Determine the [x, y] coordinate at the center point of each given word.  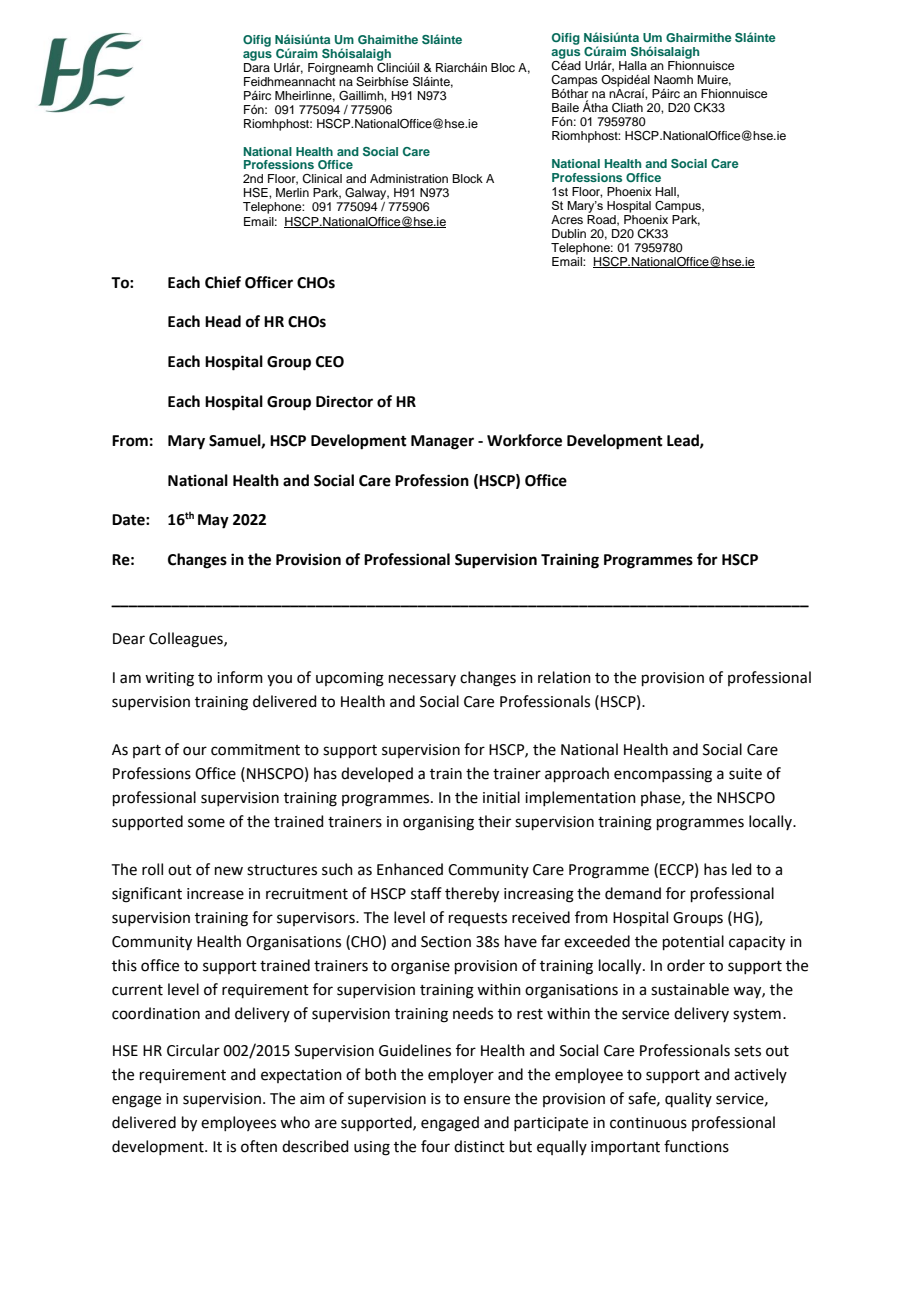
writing [169, 679]
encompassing [663, 775]
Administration [409, 178]
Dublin [569, 233]
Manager [442, 442]
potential [693, 942]
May [213, 521]
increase [215, 894]
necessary [422, 680]
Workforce [524, 440]
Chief [223, 282]
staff [426, 893]
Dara [257, 66]
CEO [330, 362]
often [259, 1146]
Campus [679, 207]
